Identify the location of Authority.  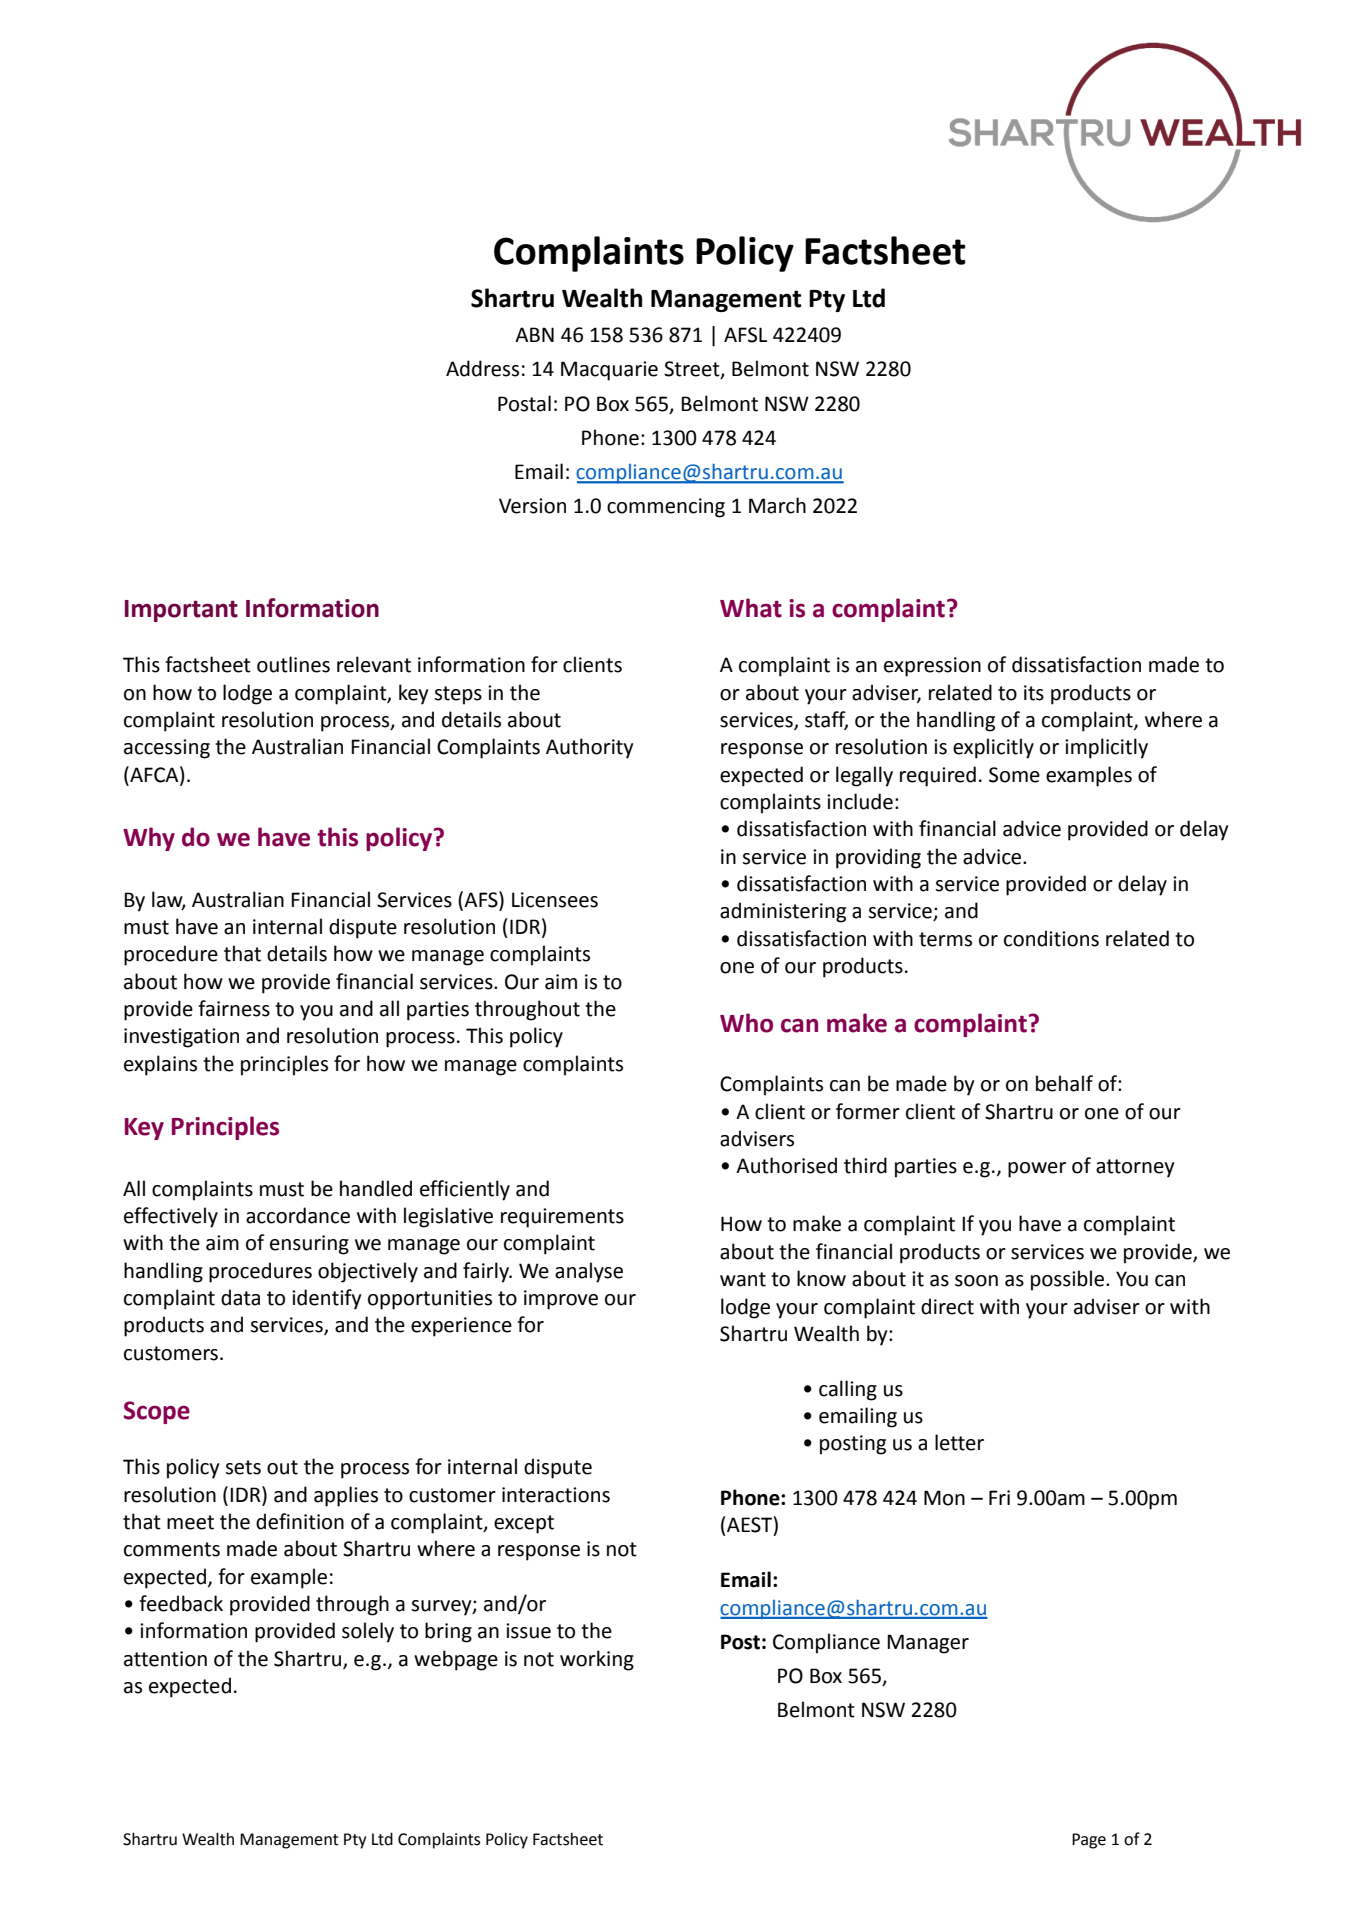
(590, 748).
